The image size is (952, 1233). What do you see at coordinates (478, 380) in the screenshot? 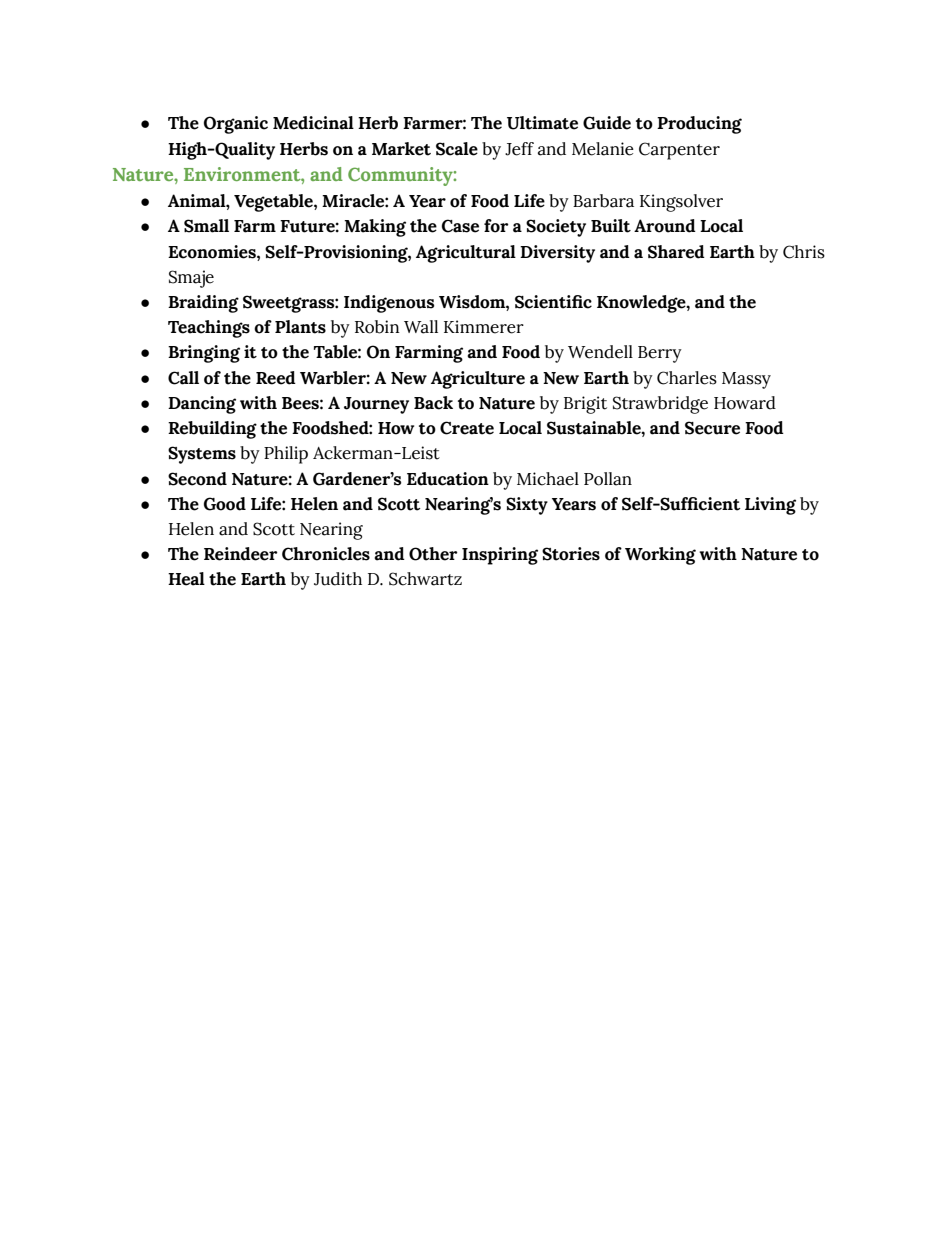
I see `Agriculture` at bounding box center [478, 380].
